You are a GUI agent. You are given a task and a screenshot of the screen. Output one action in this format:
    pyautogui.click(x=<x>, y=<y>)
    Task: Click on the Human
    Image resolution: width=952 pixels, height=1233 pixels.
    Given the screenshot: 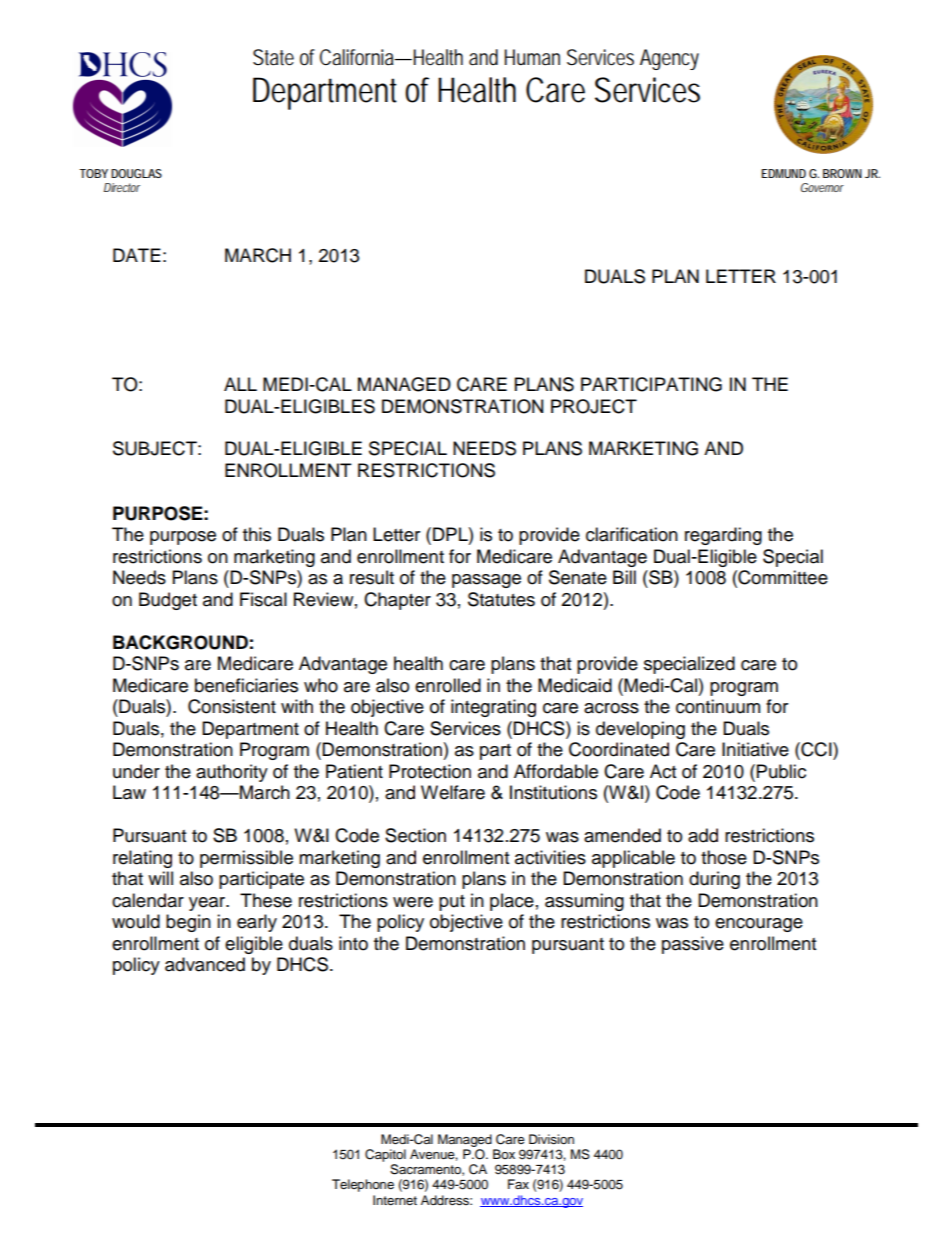 What is the action you would take?
    pyautogui.click(x=532, y=57)
